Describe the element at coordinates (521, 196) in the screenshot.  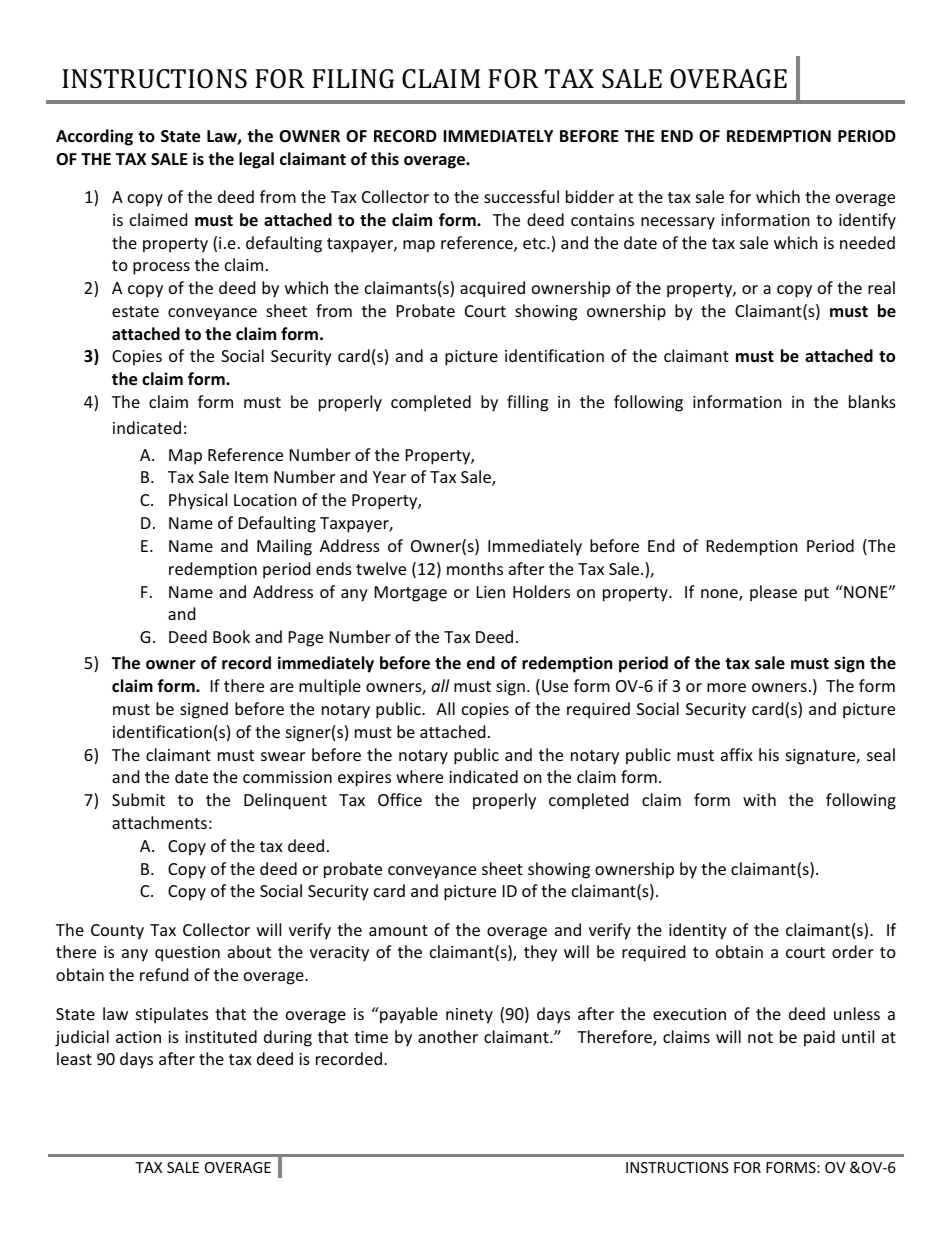
I see `successful` at that location.
